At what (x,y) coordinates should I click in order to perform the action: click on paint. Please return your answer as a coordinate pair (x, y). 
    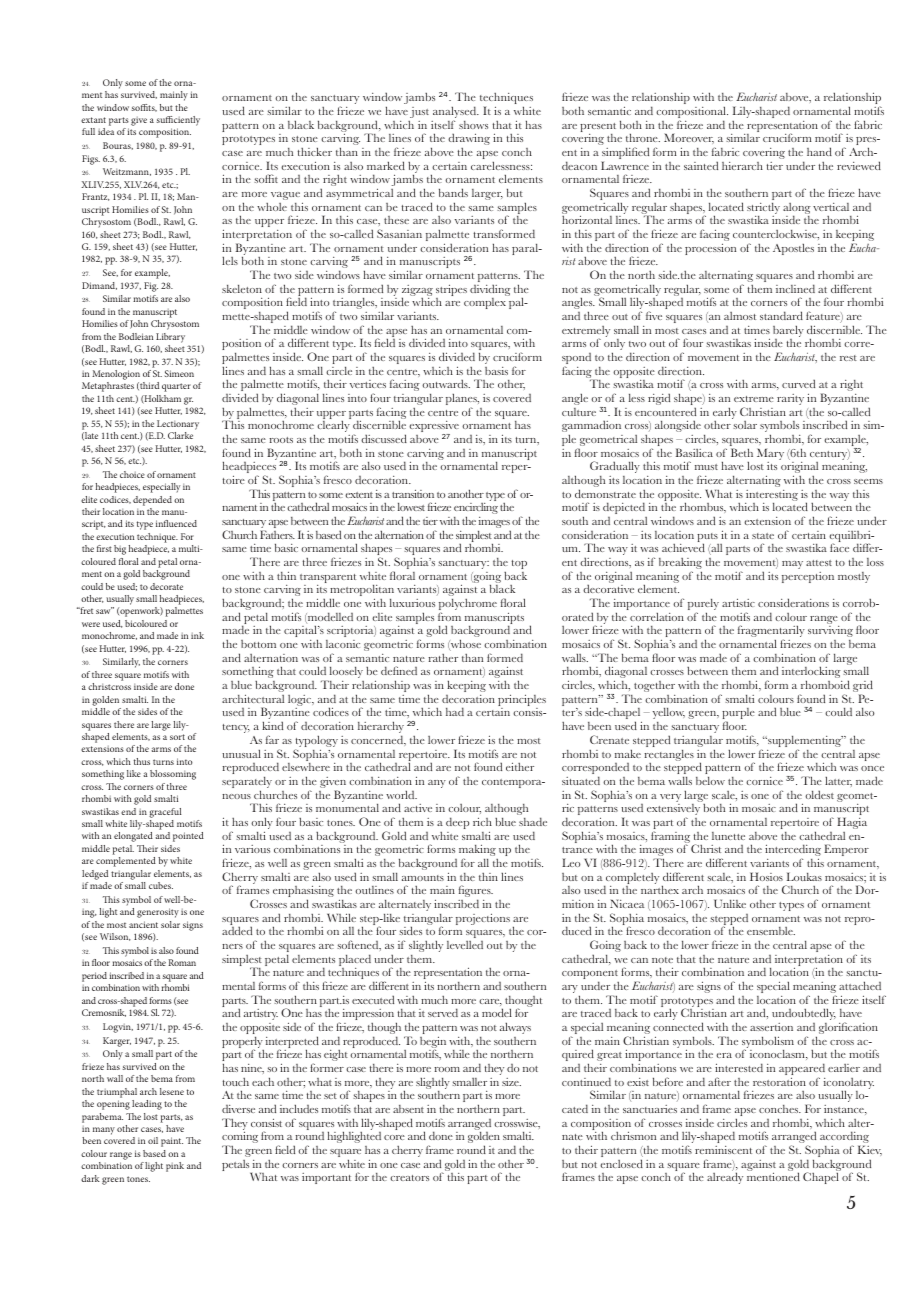
    Looking at the image, I should click on (172, 1142).
